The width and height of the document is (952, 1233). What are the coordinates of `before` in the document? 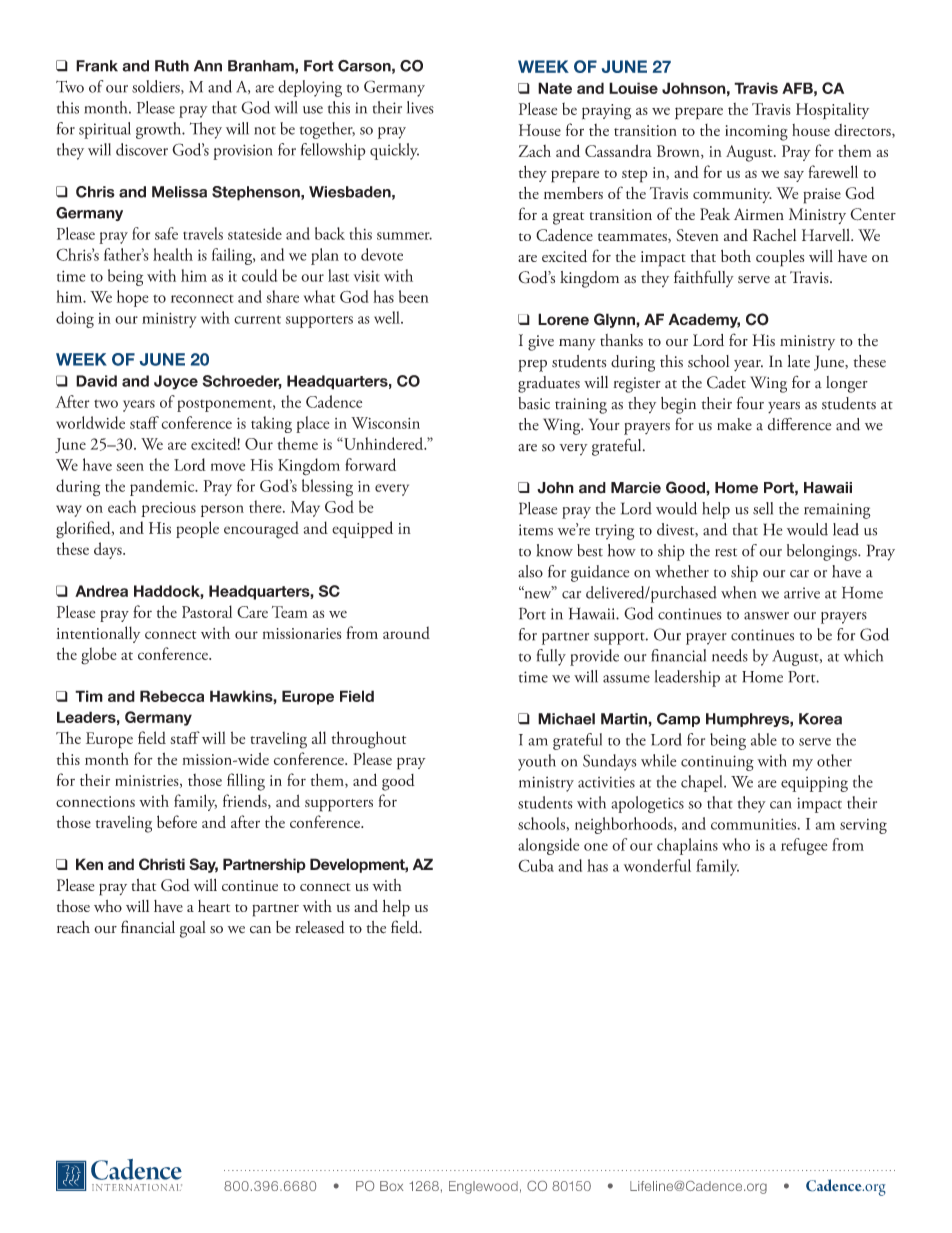 It's located at (177, 821).
